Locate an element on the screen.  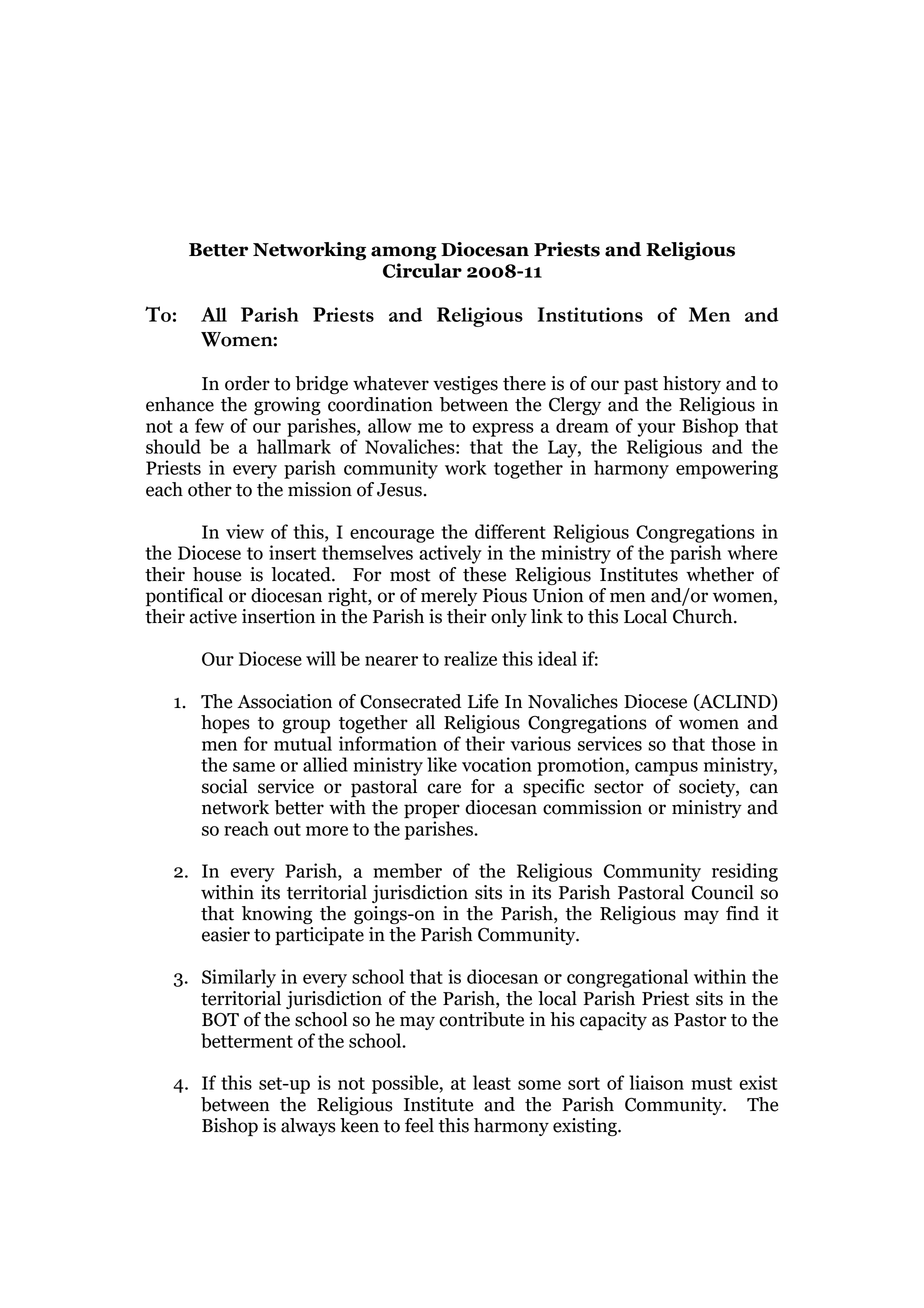
order is located at coordinates (247, 383).
